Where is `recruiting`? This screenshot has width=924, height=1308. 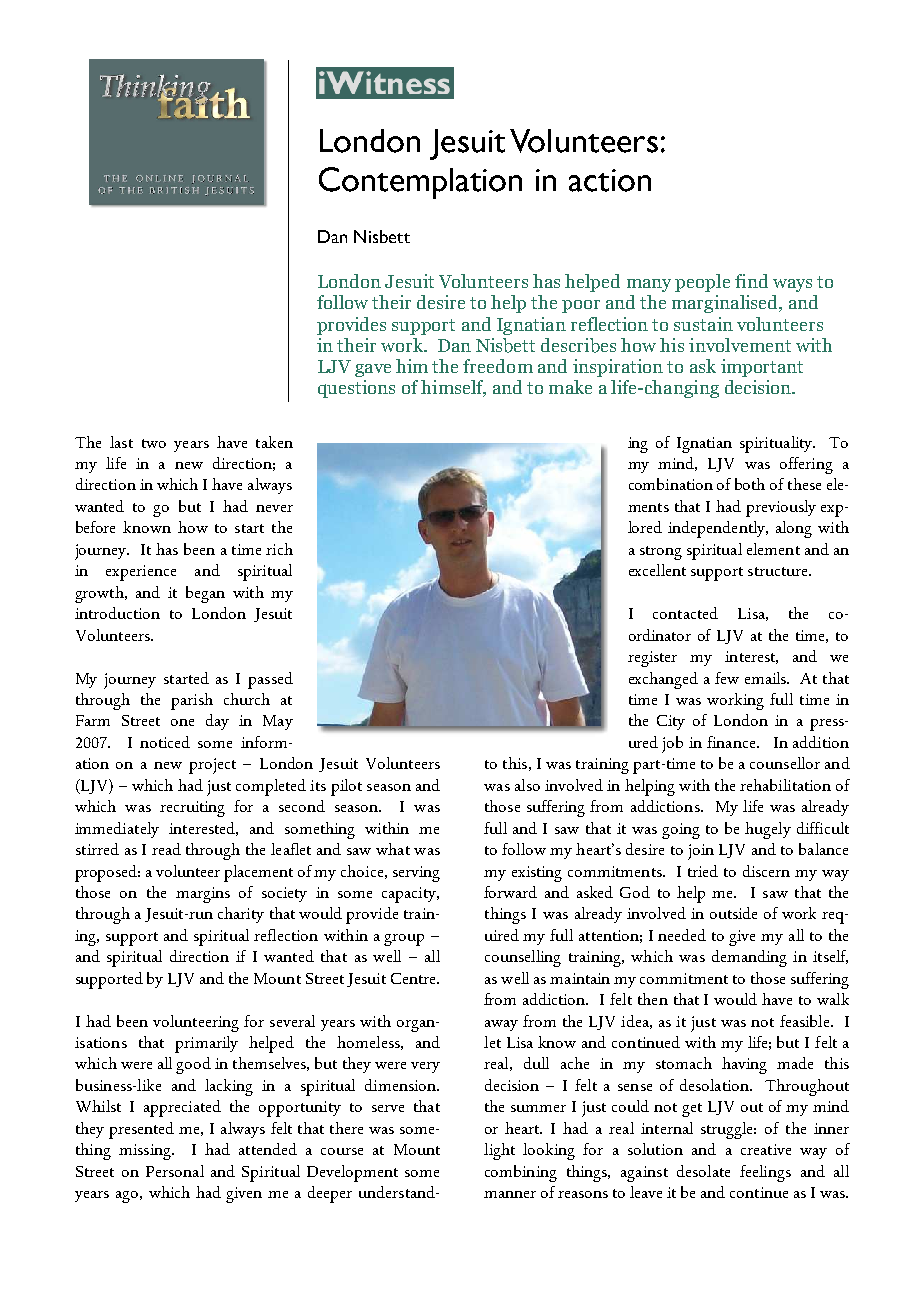 recruiting is located at coordinates (192, 809).
